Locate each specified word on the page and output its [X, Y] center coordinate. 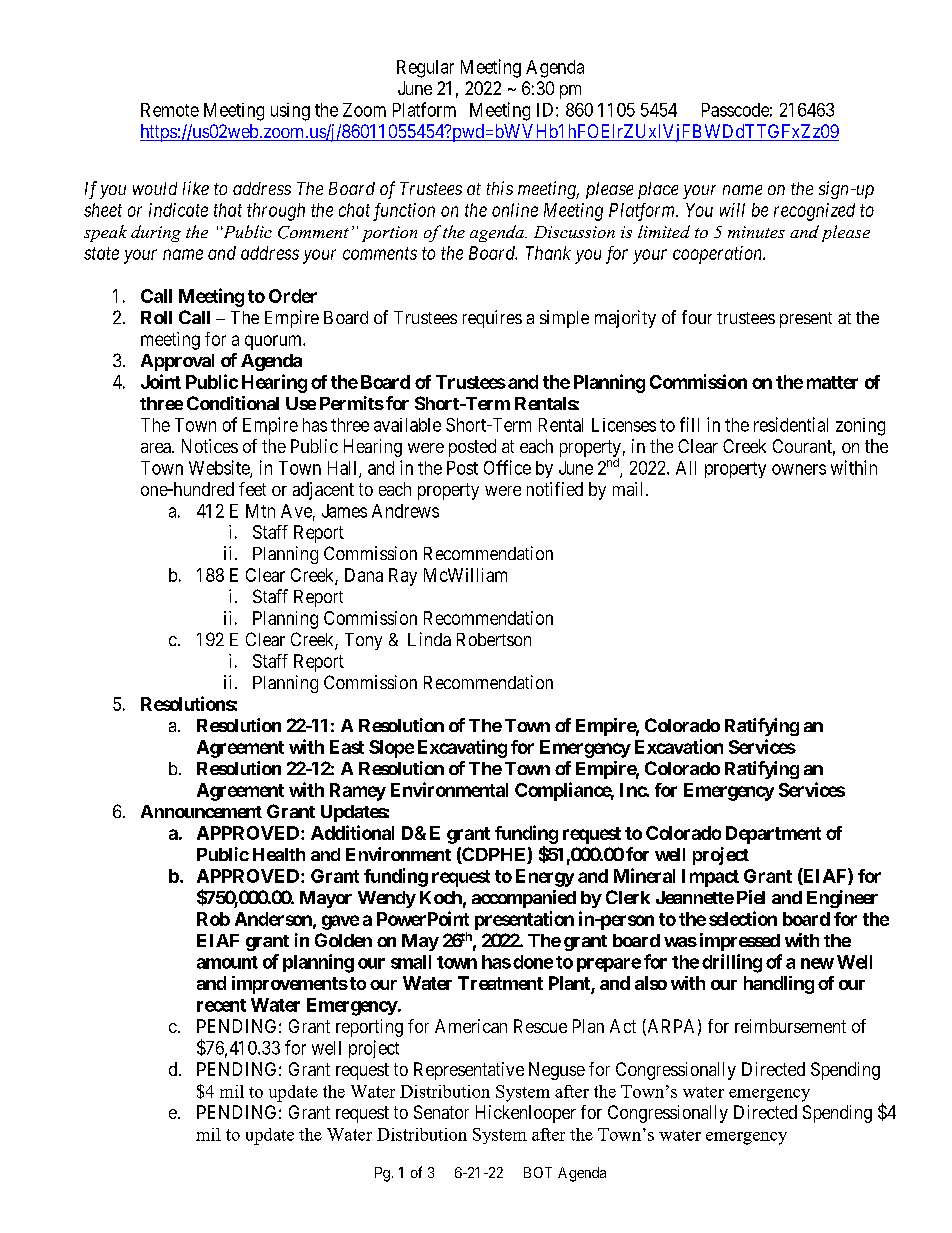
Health [279, 854]
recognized [814, 212]
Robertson [494, 639]
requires [492, 319]
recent [221, 1005]
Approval [177, 362]
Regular [425, 69]
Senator [441, 1112]
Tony [363, 641]
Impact [710, 878]
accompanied [524, 899]
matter [832, 382]
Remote [170, 110]
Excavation [679, 746]
